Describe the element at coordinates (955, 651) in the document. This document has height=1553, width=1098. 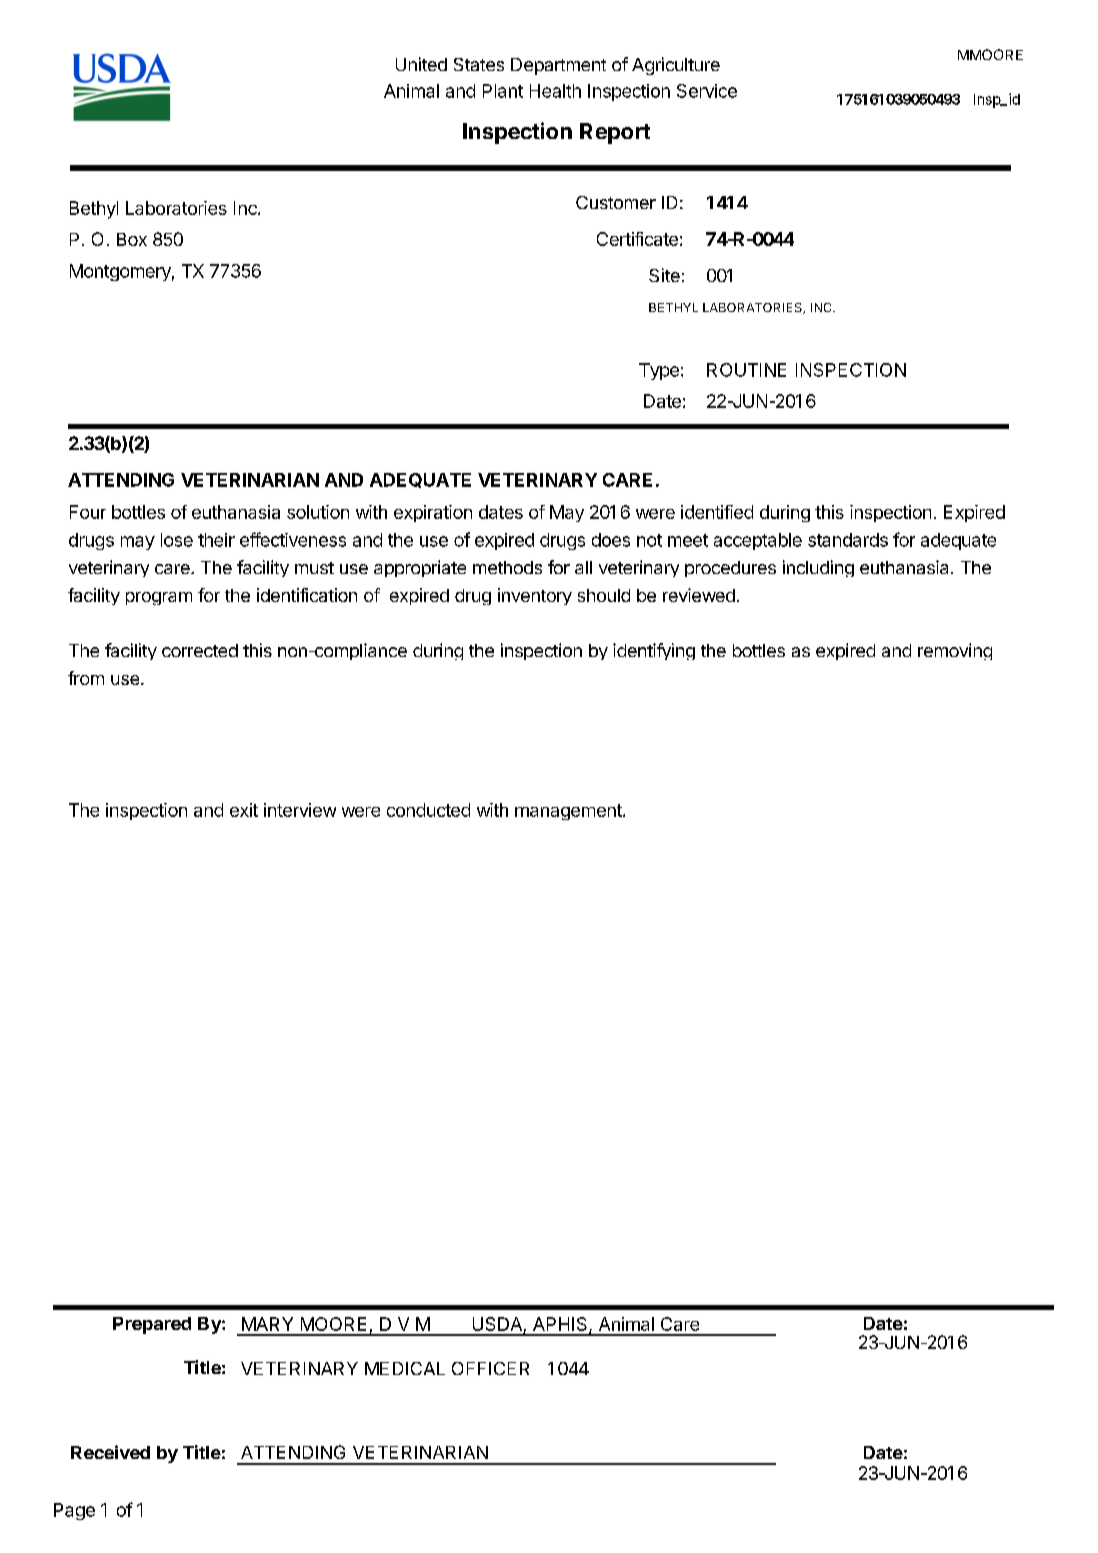
I see `removing` at that location.
